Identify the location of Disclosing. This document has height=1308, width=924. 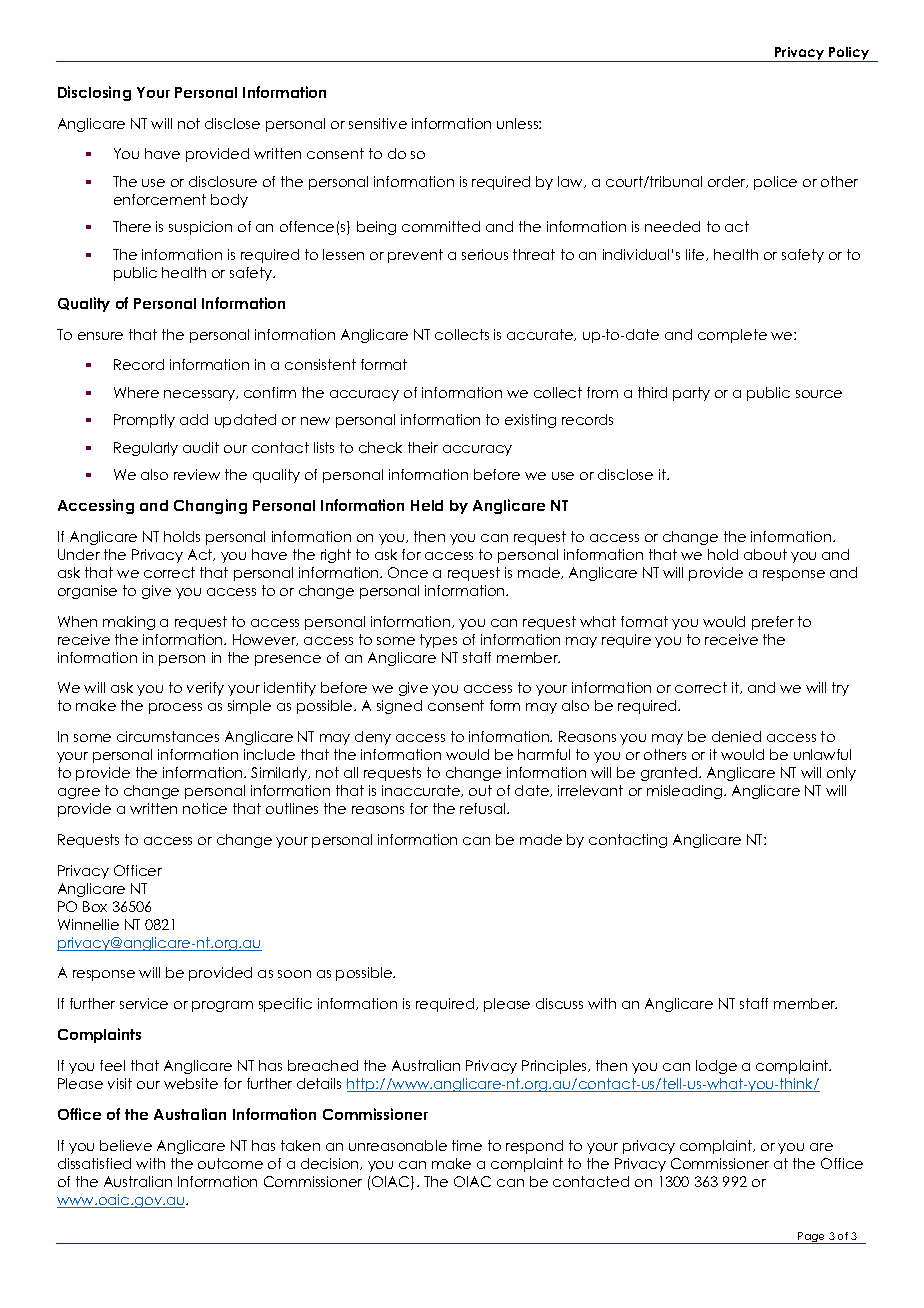
(94, 93).
